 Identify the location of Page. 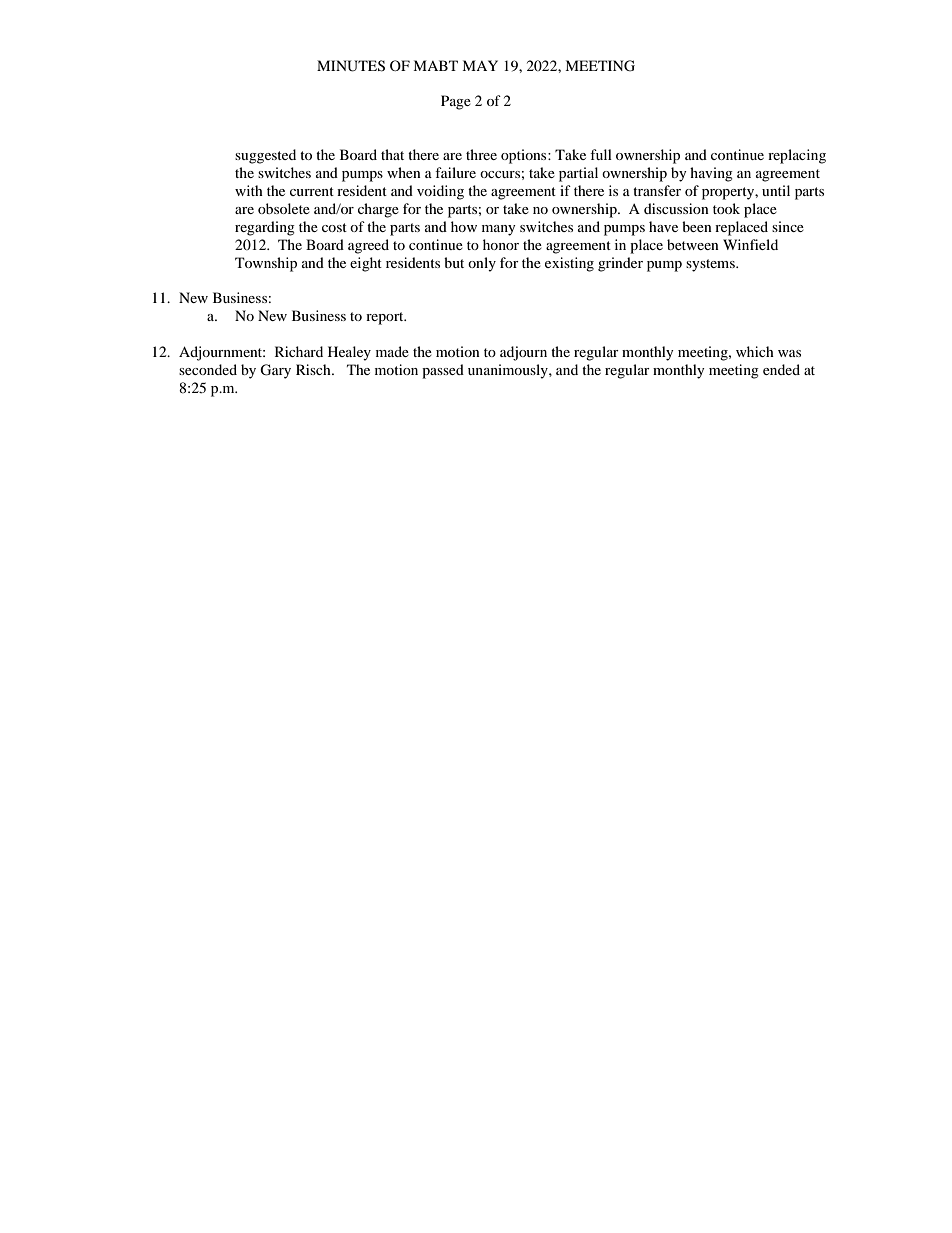
(456, 102).
